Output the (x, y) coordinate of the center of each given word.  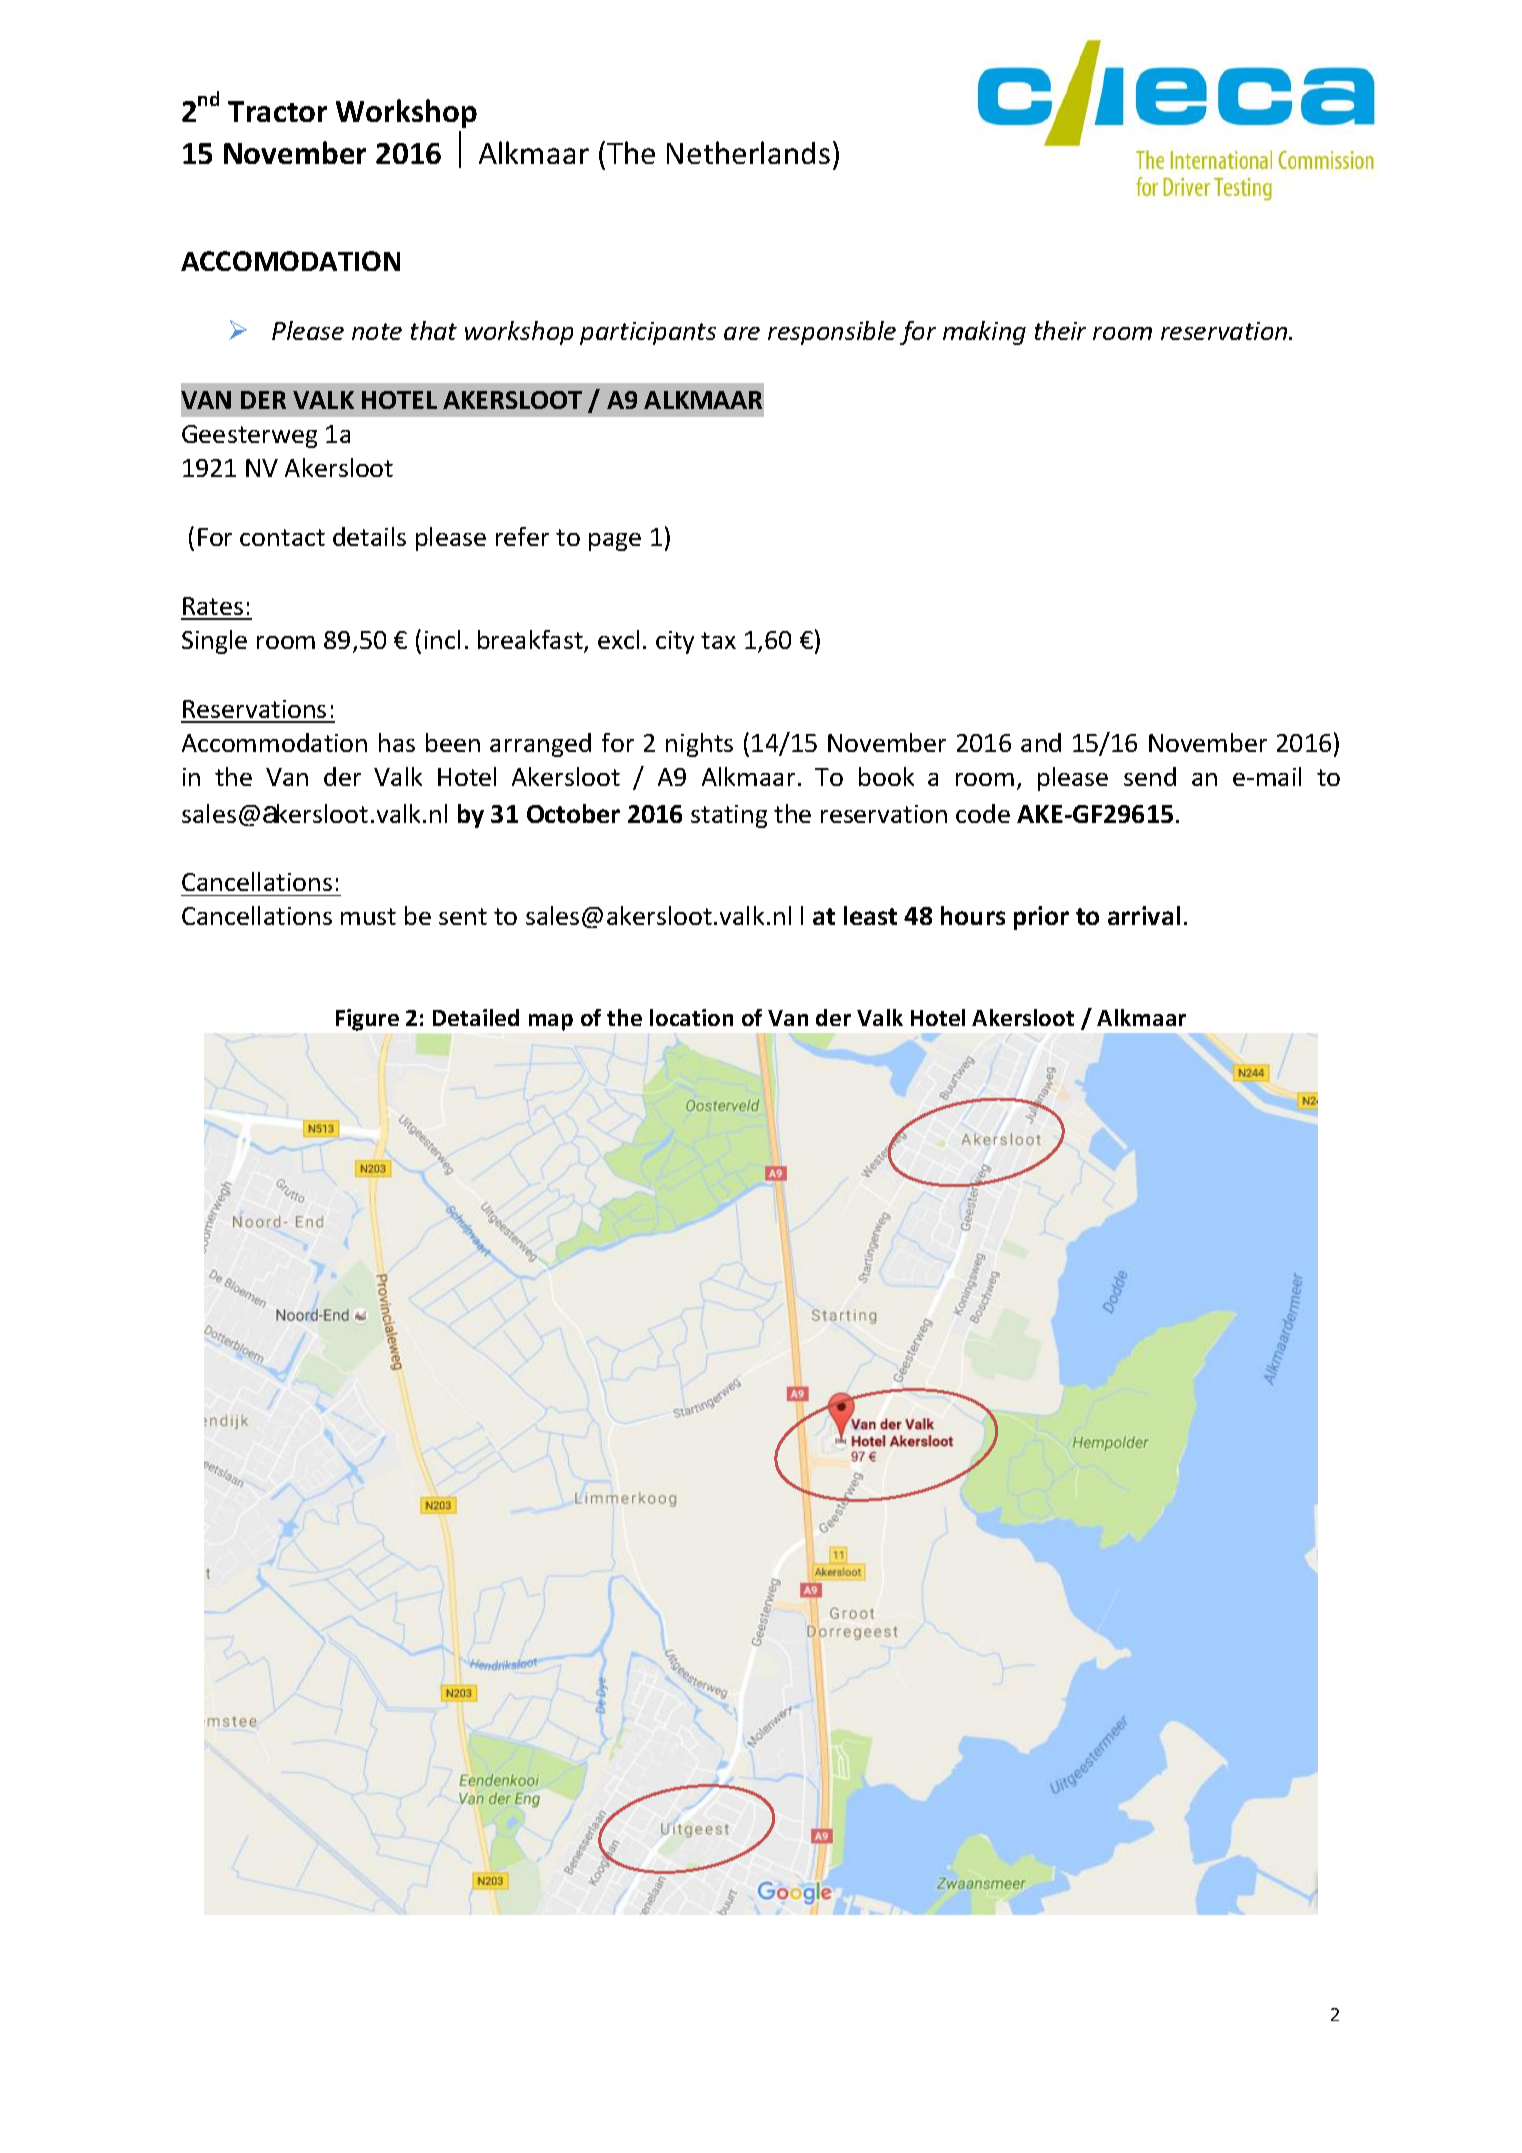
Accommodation (274, 742)
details (369, 536)
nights (699, 745)
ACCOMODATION (290, 261)
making (984, 333)
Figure (367, 1020)
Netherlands (748, 152)
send (1150, 776)
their (1060, 330)
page (615, 542)
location (691, 1017)
